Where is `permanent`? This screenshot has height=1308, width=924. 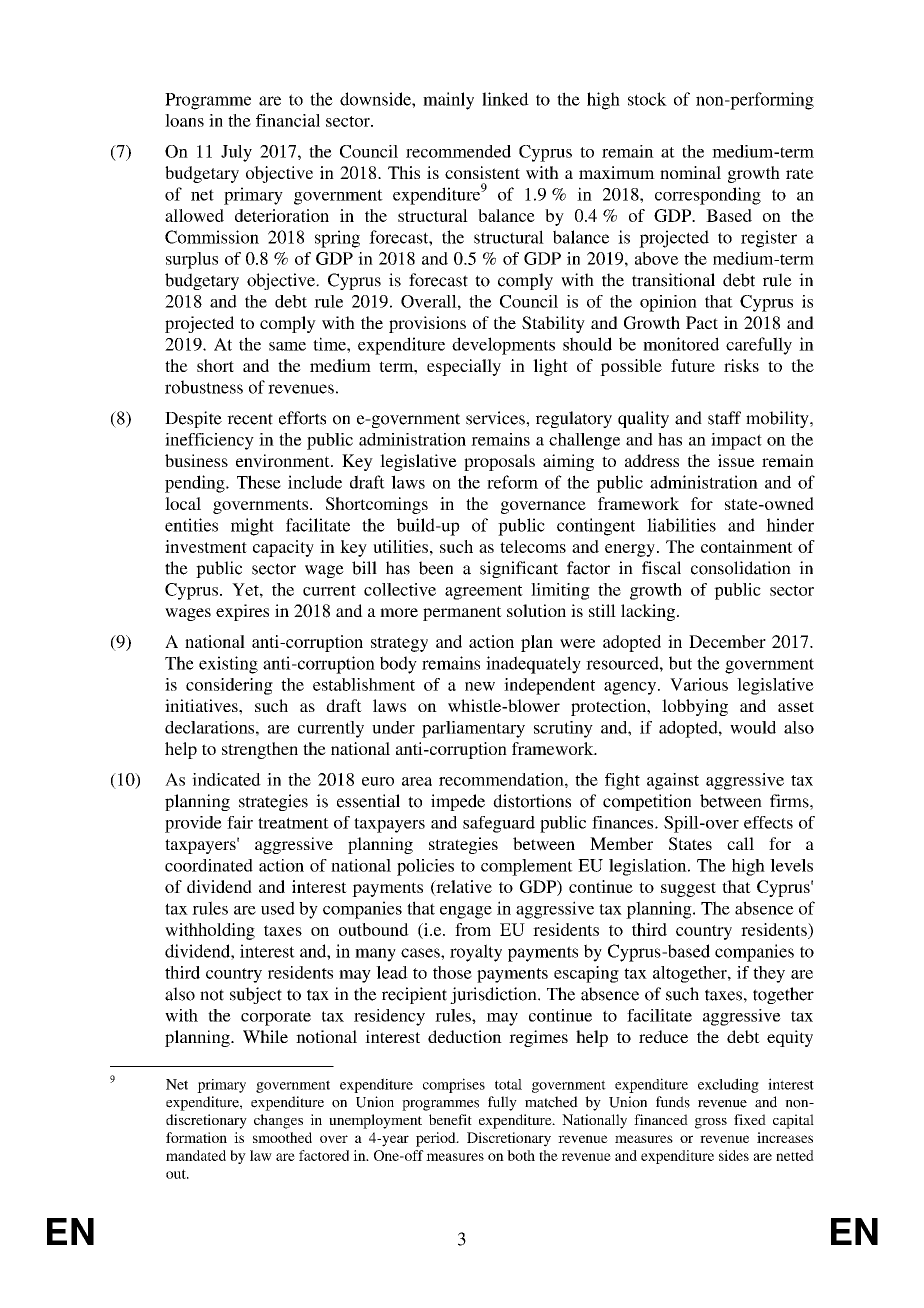 permanent is located at coordinates (462, 613).
